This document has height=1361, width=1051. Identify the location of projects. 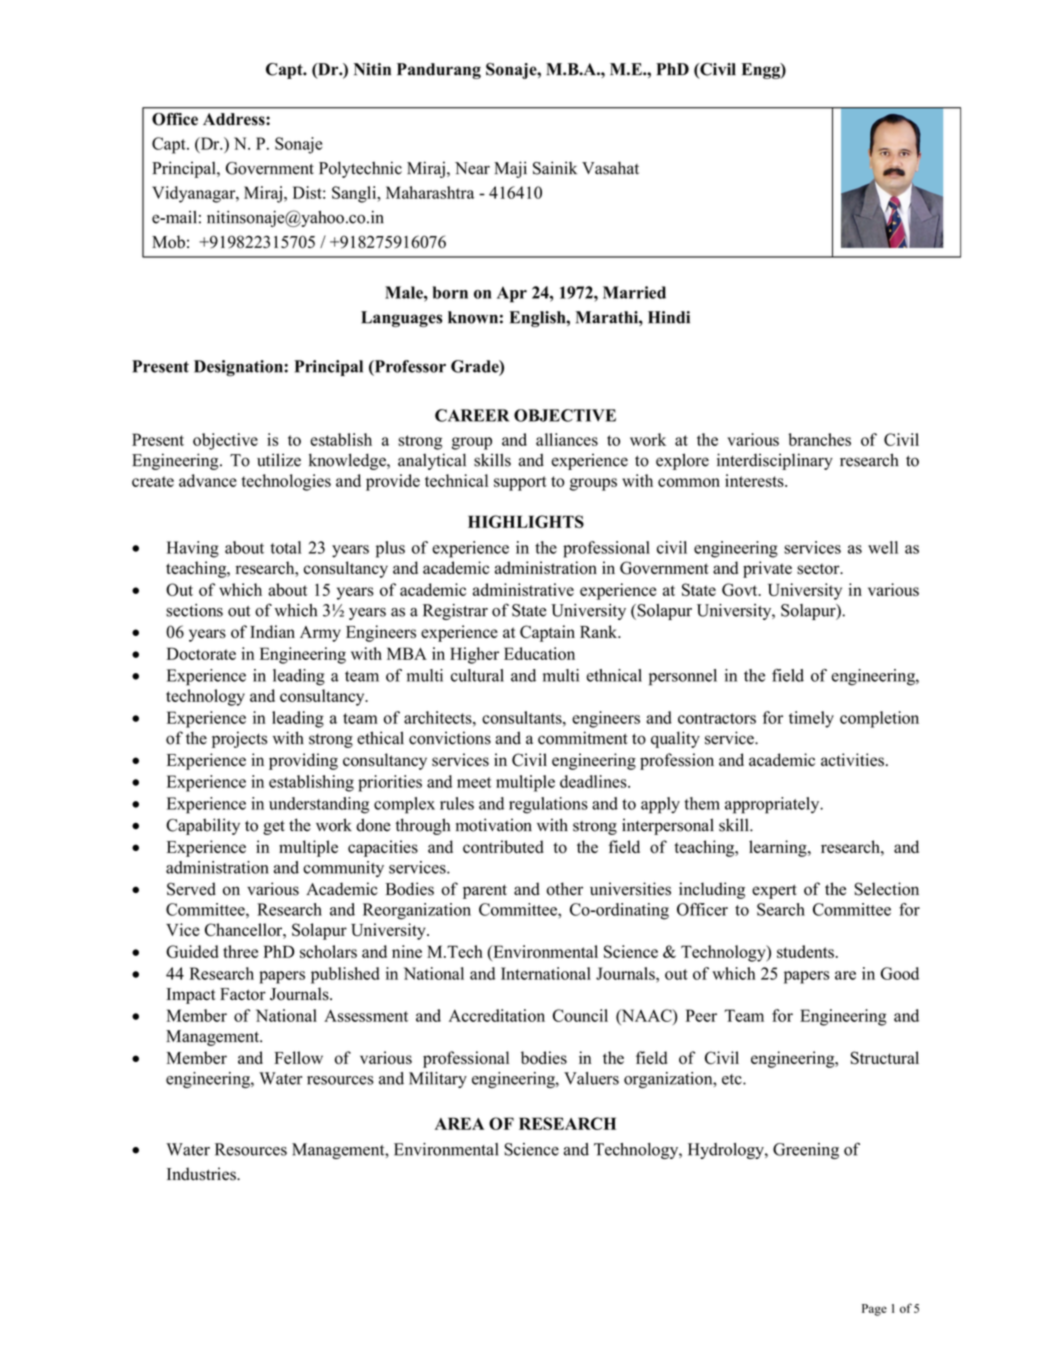
(239, 739).
